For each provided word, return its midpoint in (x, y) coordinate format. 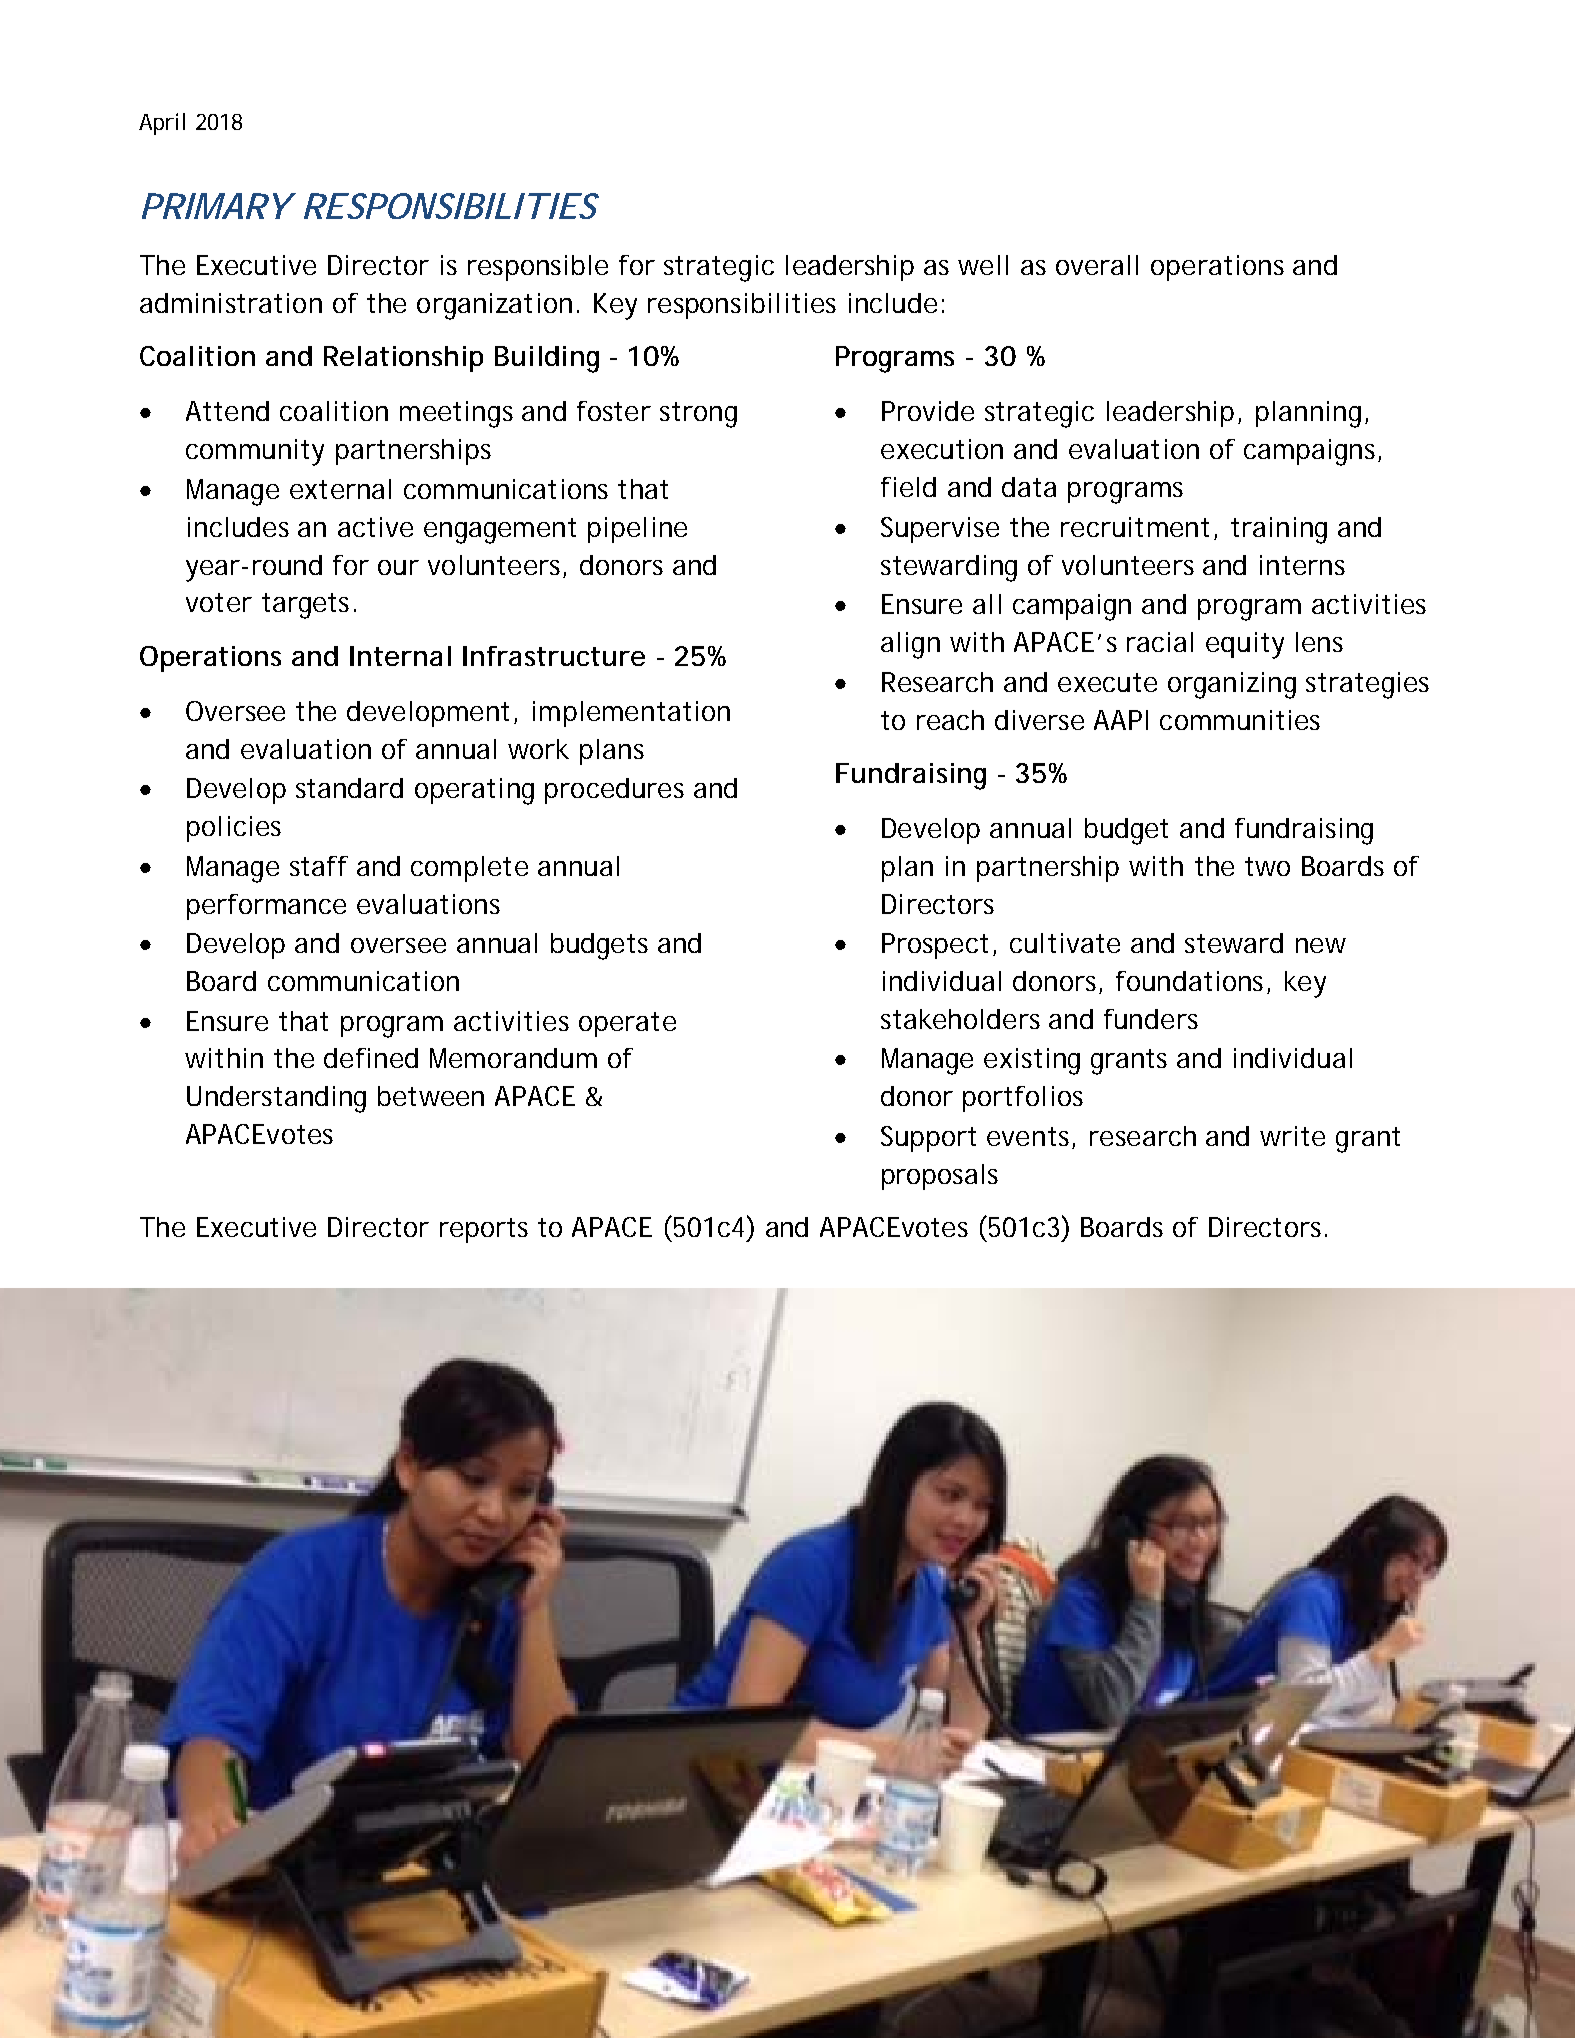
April (162, 124)
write (1292, 1136)
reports (484, 1230)
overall (1097, 265)
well (983, 265)
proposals (940, 1177)
